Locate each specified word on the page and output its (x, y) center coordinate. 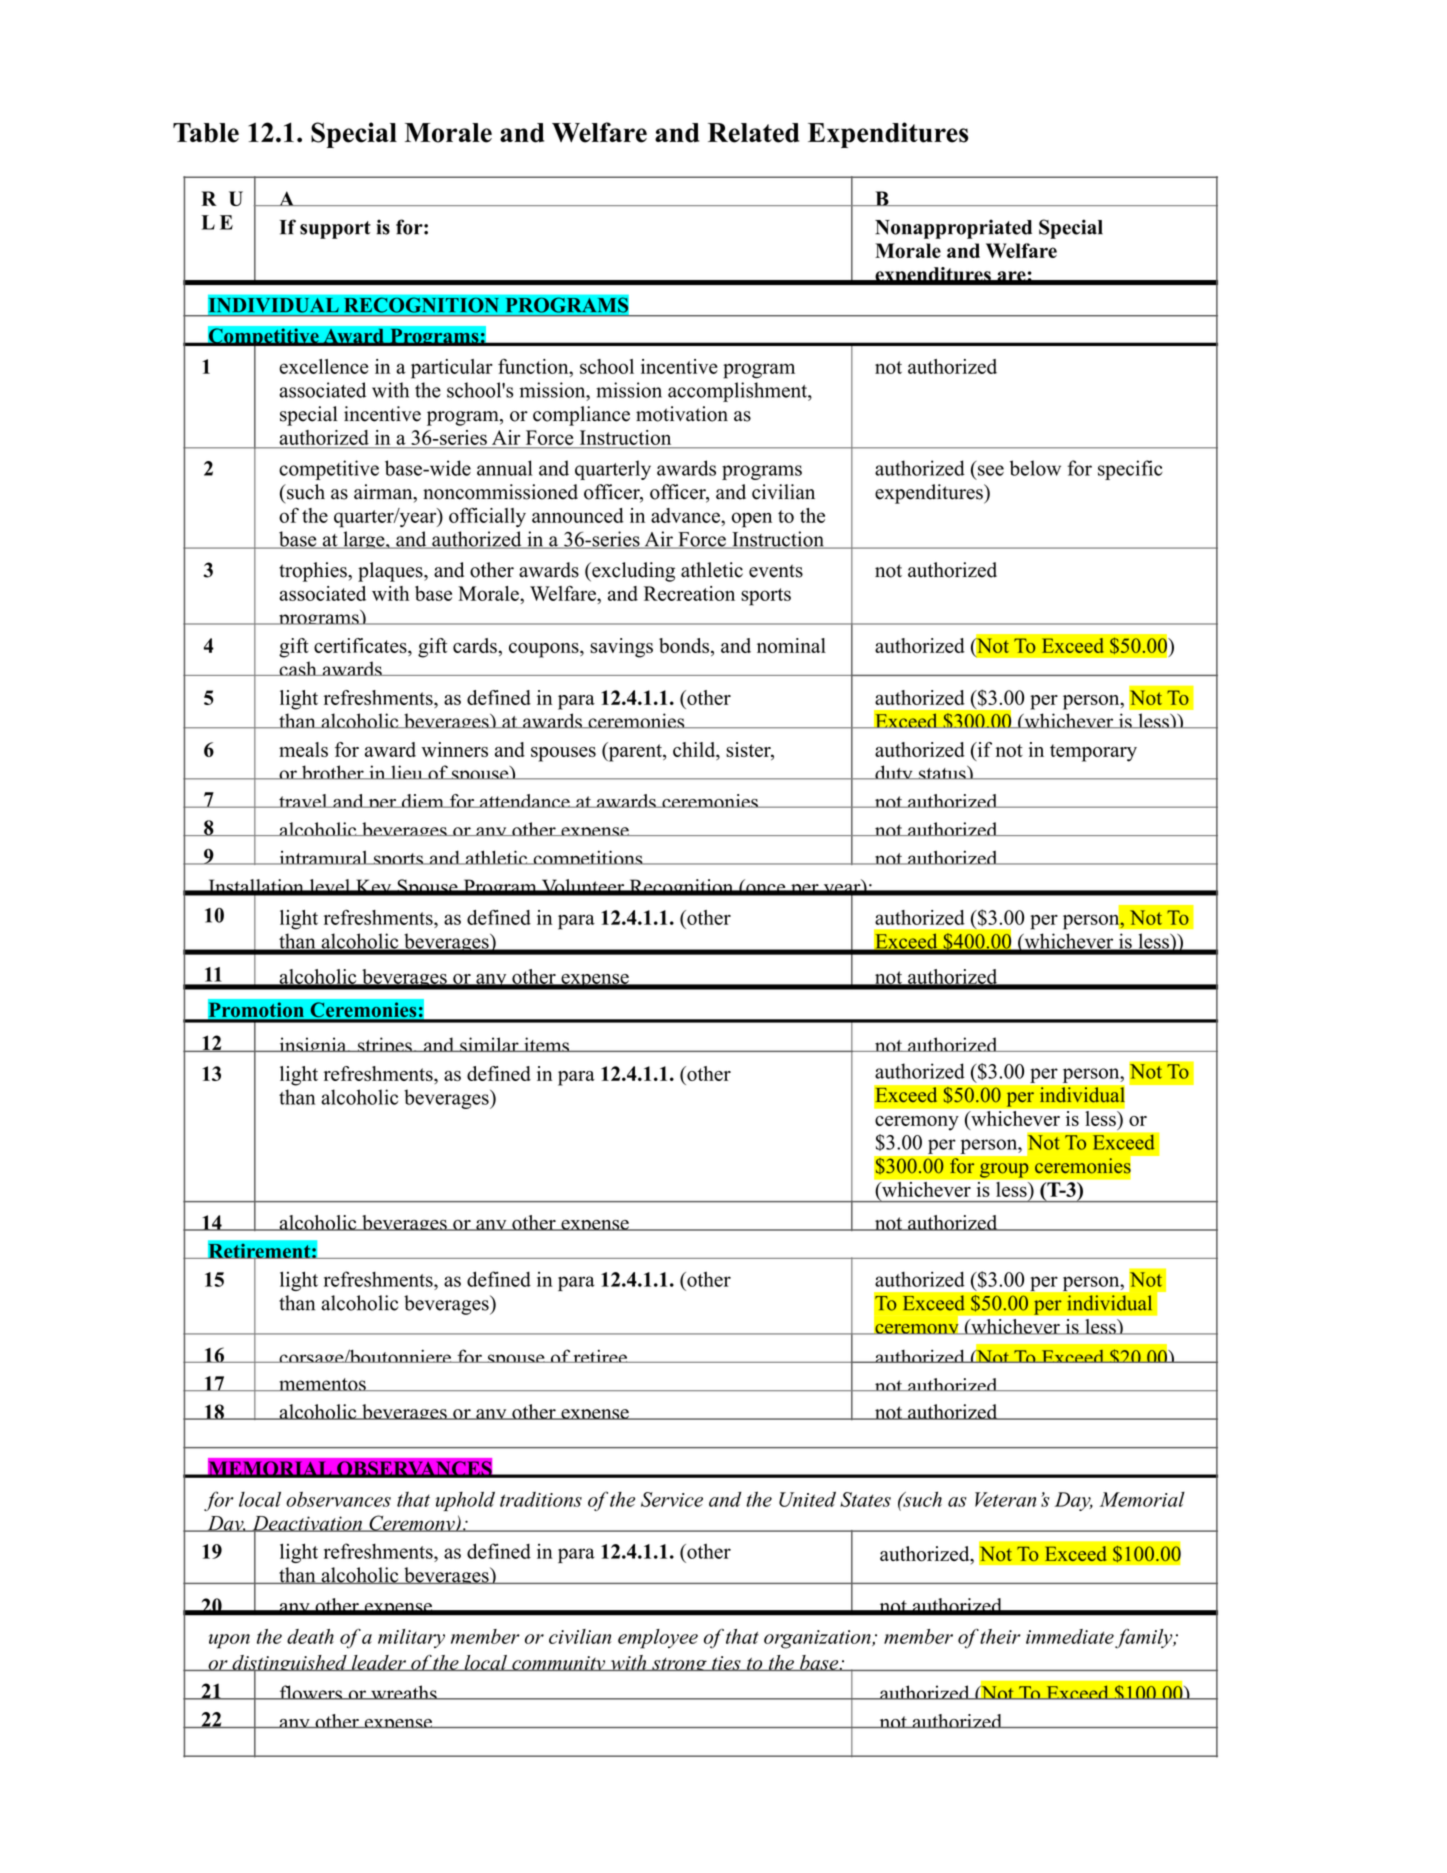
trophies (314, 572)
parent (635, 752)
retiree (600, 1356)
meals (303, 749)
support (335, 230)
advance (686, 515)
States (865, 1499)
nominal (791, 645)
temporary (1093, 753)
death (310, 1636)
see (991, 470)
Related (753, 133)
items (546, 1044)
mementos (322, 1384)
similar (489, 1044)
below (1035, 468)
